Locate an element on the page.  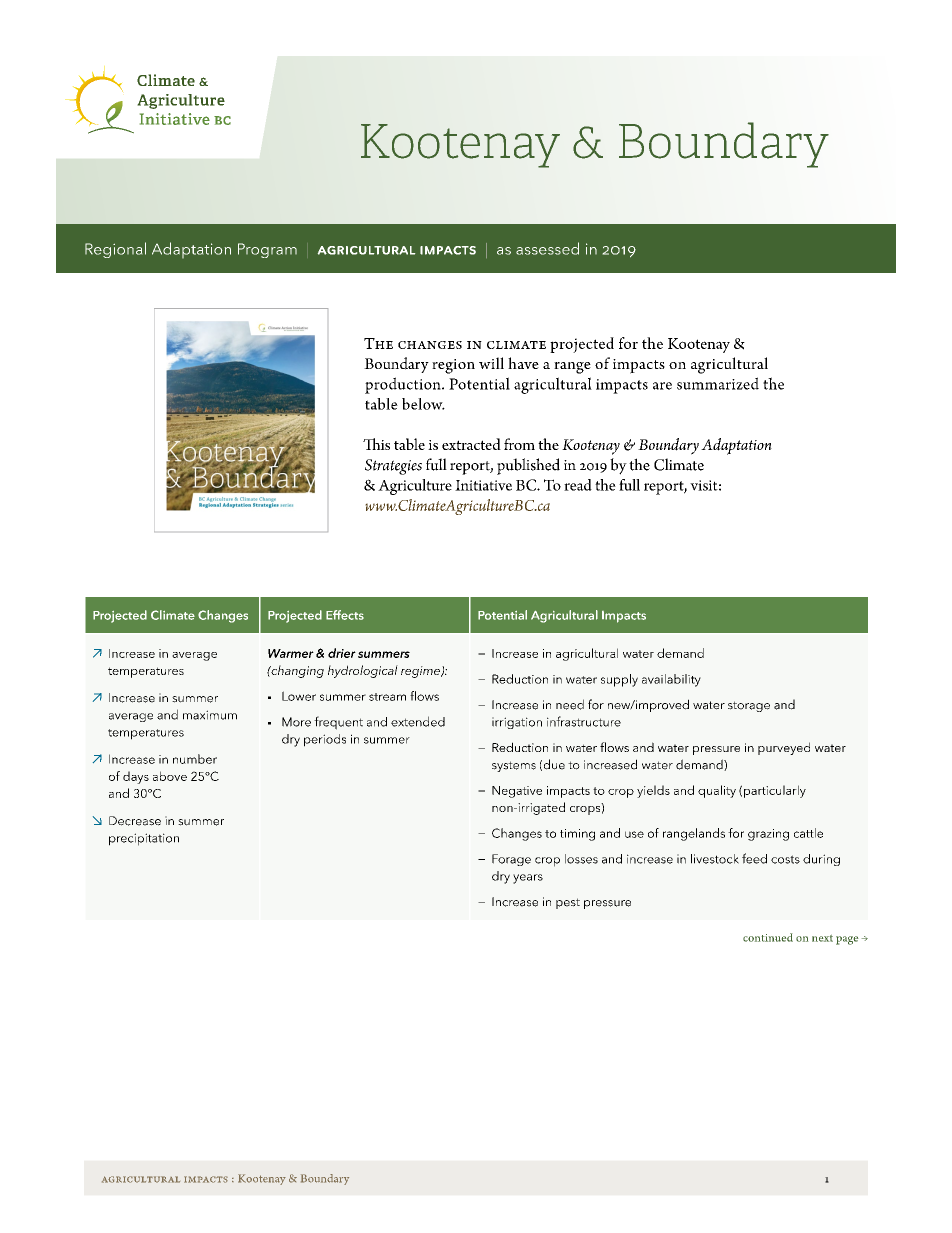
irrigation is located at coordinates (517, 723).
